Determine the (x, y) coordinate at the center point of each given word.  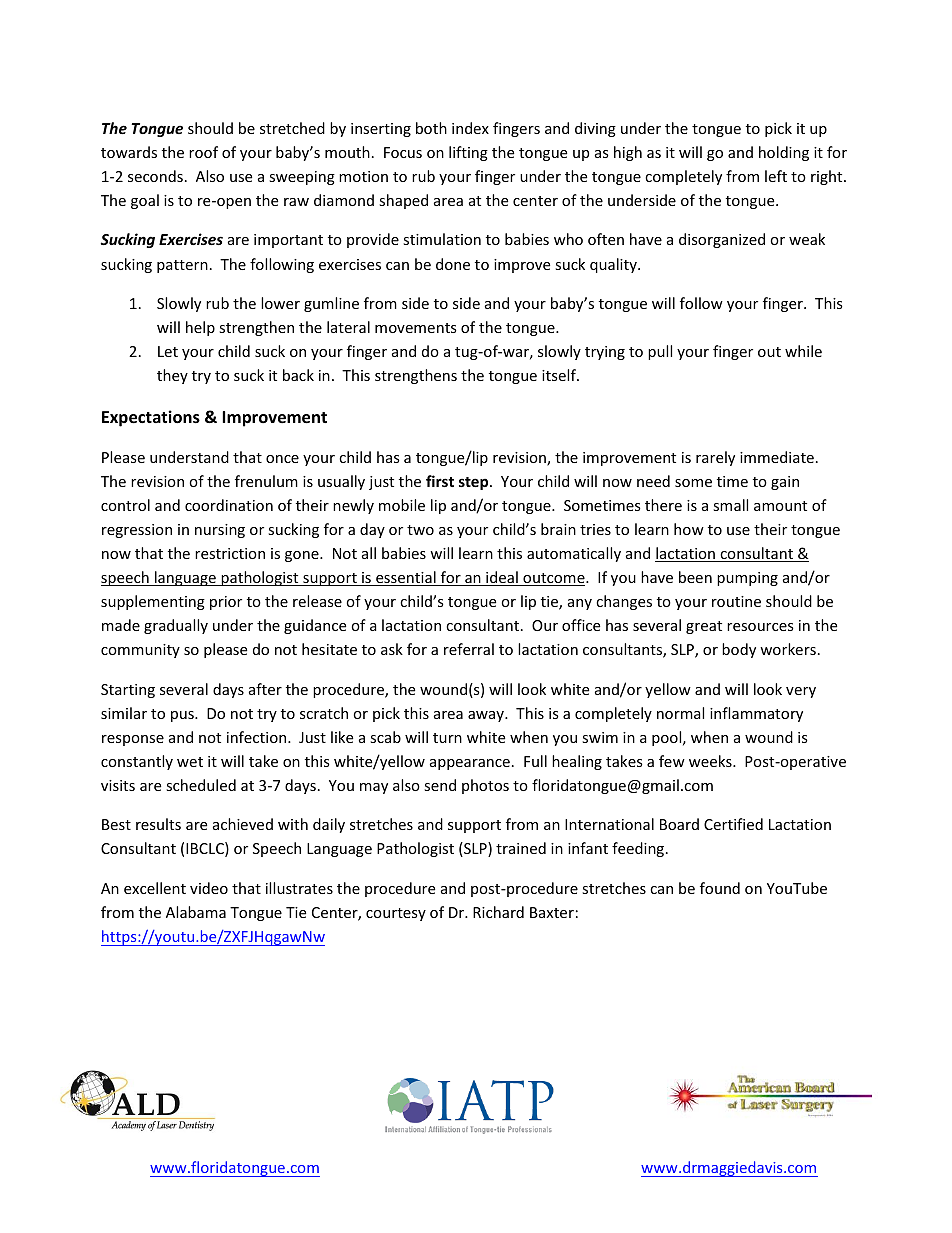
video (209, 888)
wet (190, 762)
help (200, 328)
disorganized (722, 240)
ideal (502, 578)
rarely (715, 458)
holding (784, 153)
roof (203, 152)
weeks (711, 761)
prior (226, 603)
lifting (468, 153)
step (475, 483)
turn (447, 738)
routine (736, 601)
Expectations (151, 418)
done (453, 264)
